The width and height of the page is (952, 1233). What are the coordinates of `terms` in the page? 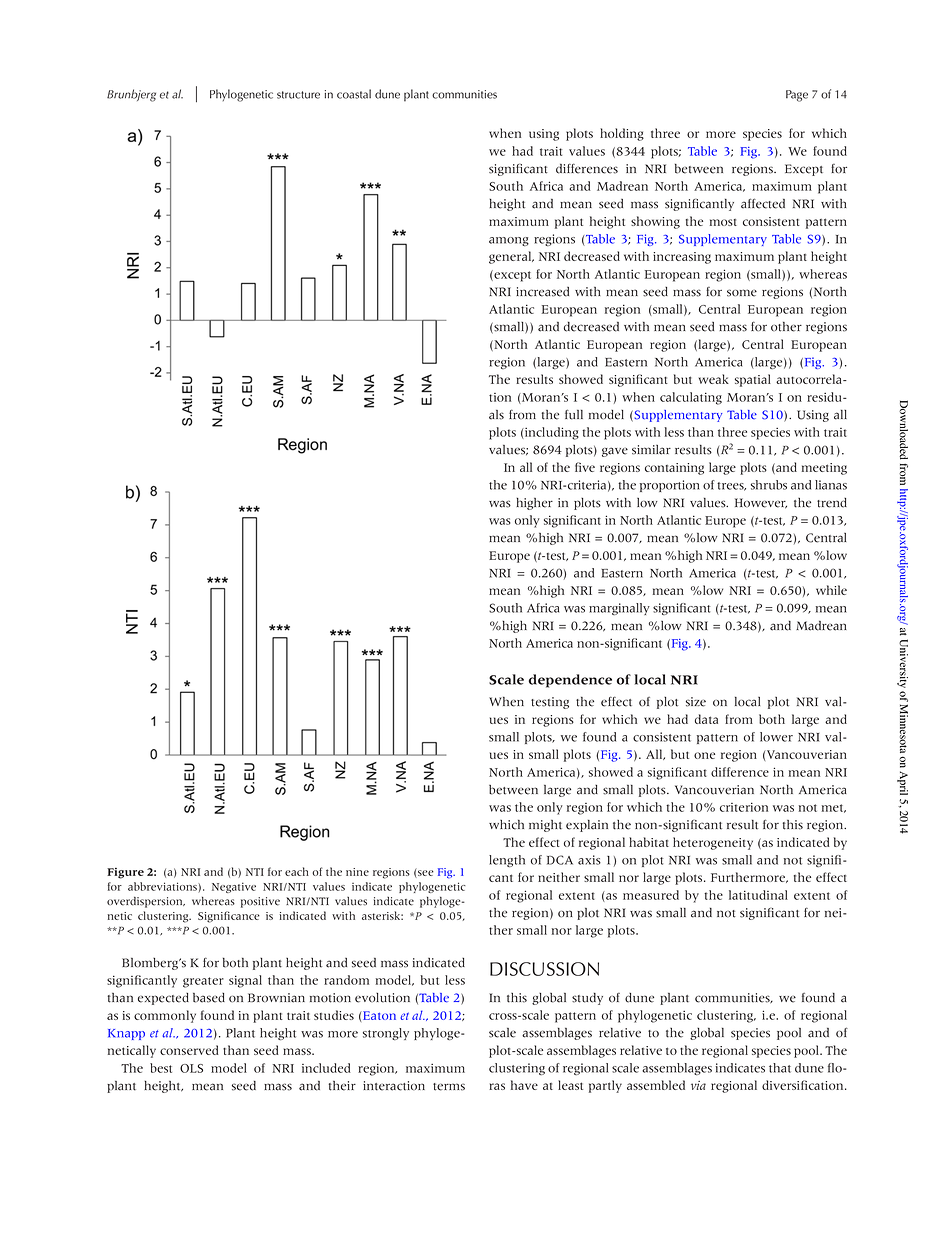 It's located at (449, 1087).
